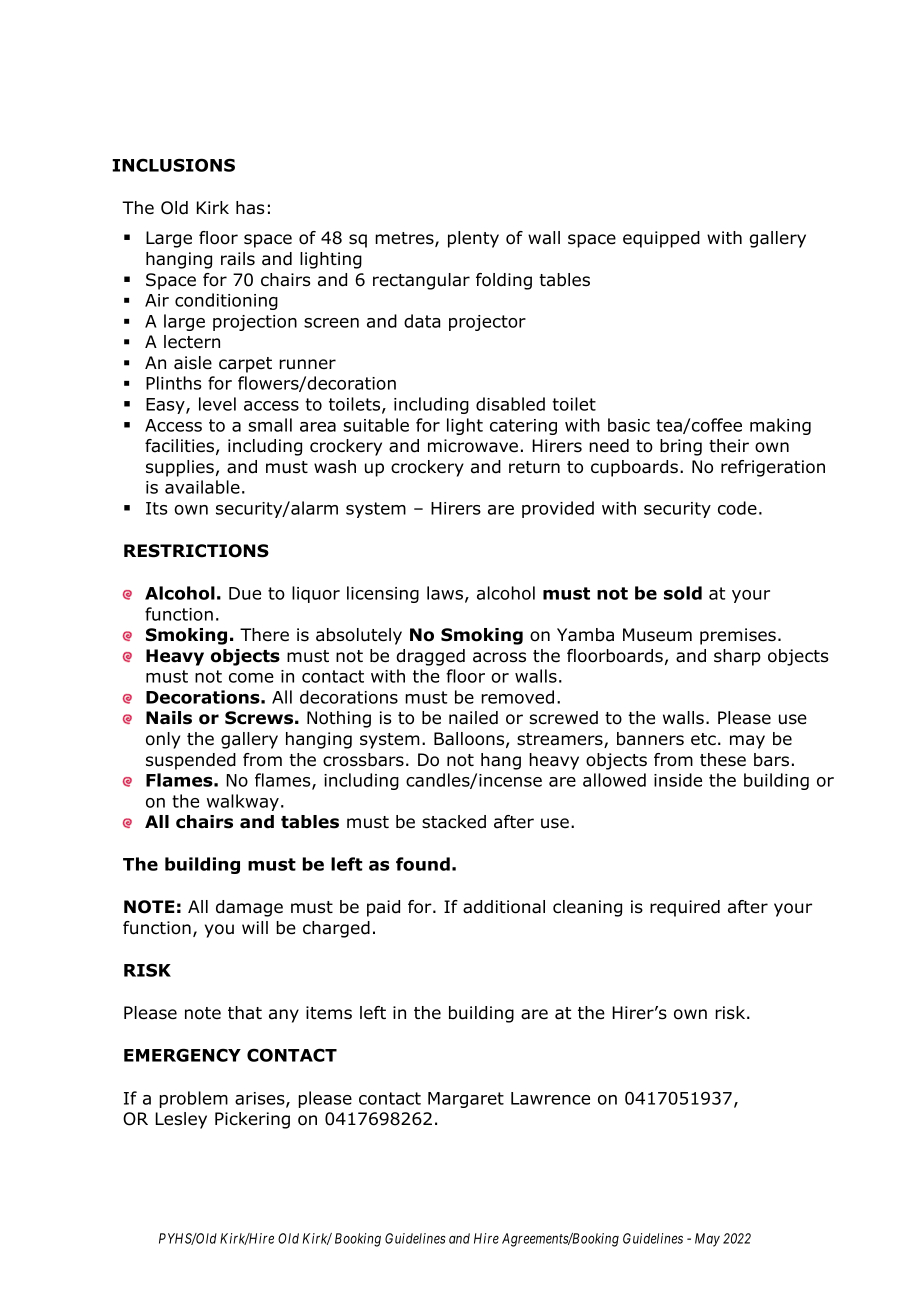  I want to click on plenty, so click(473, 239).
